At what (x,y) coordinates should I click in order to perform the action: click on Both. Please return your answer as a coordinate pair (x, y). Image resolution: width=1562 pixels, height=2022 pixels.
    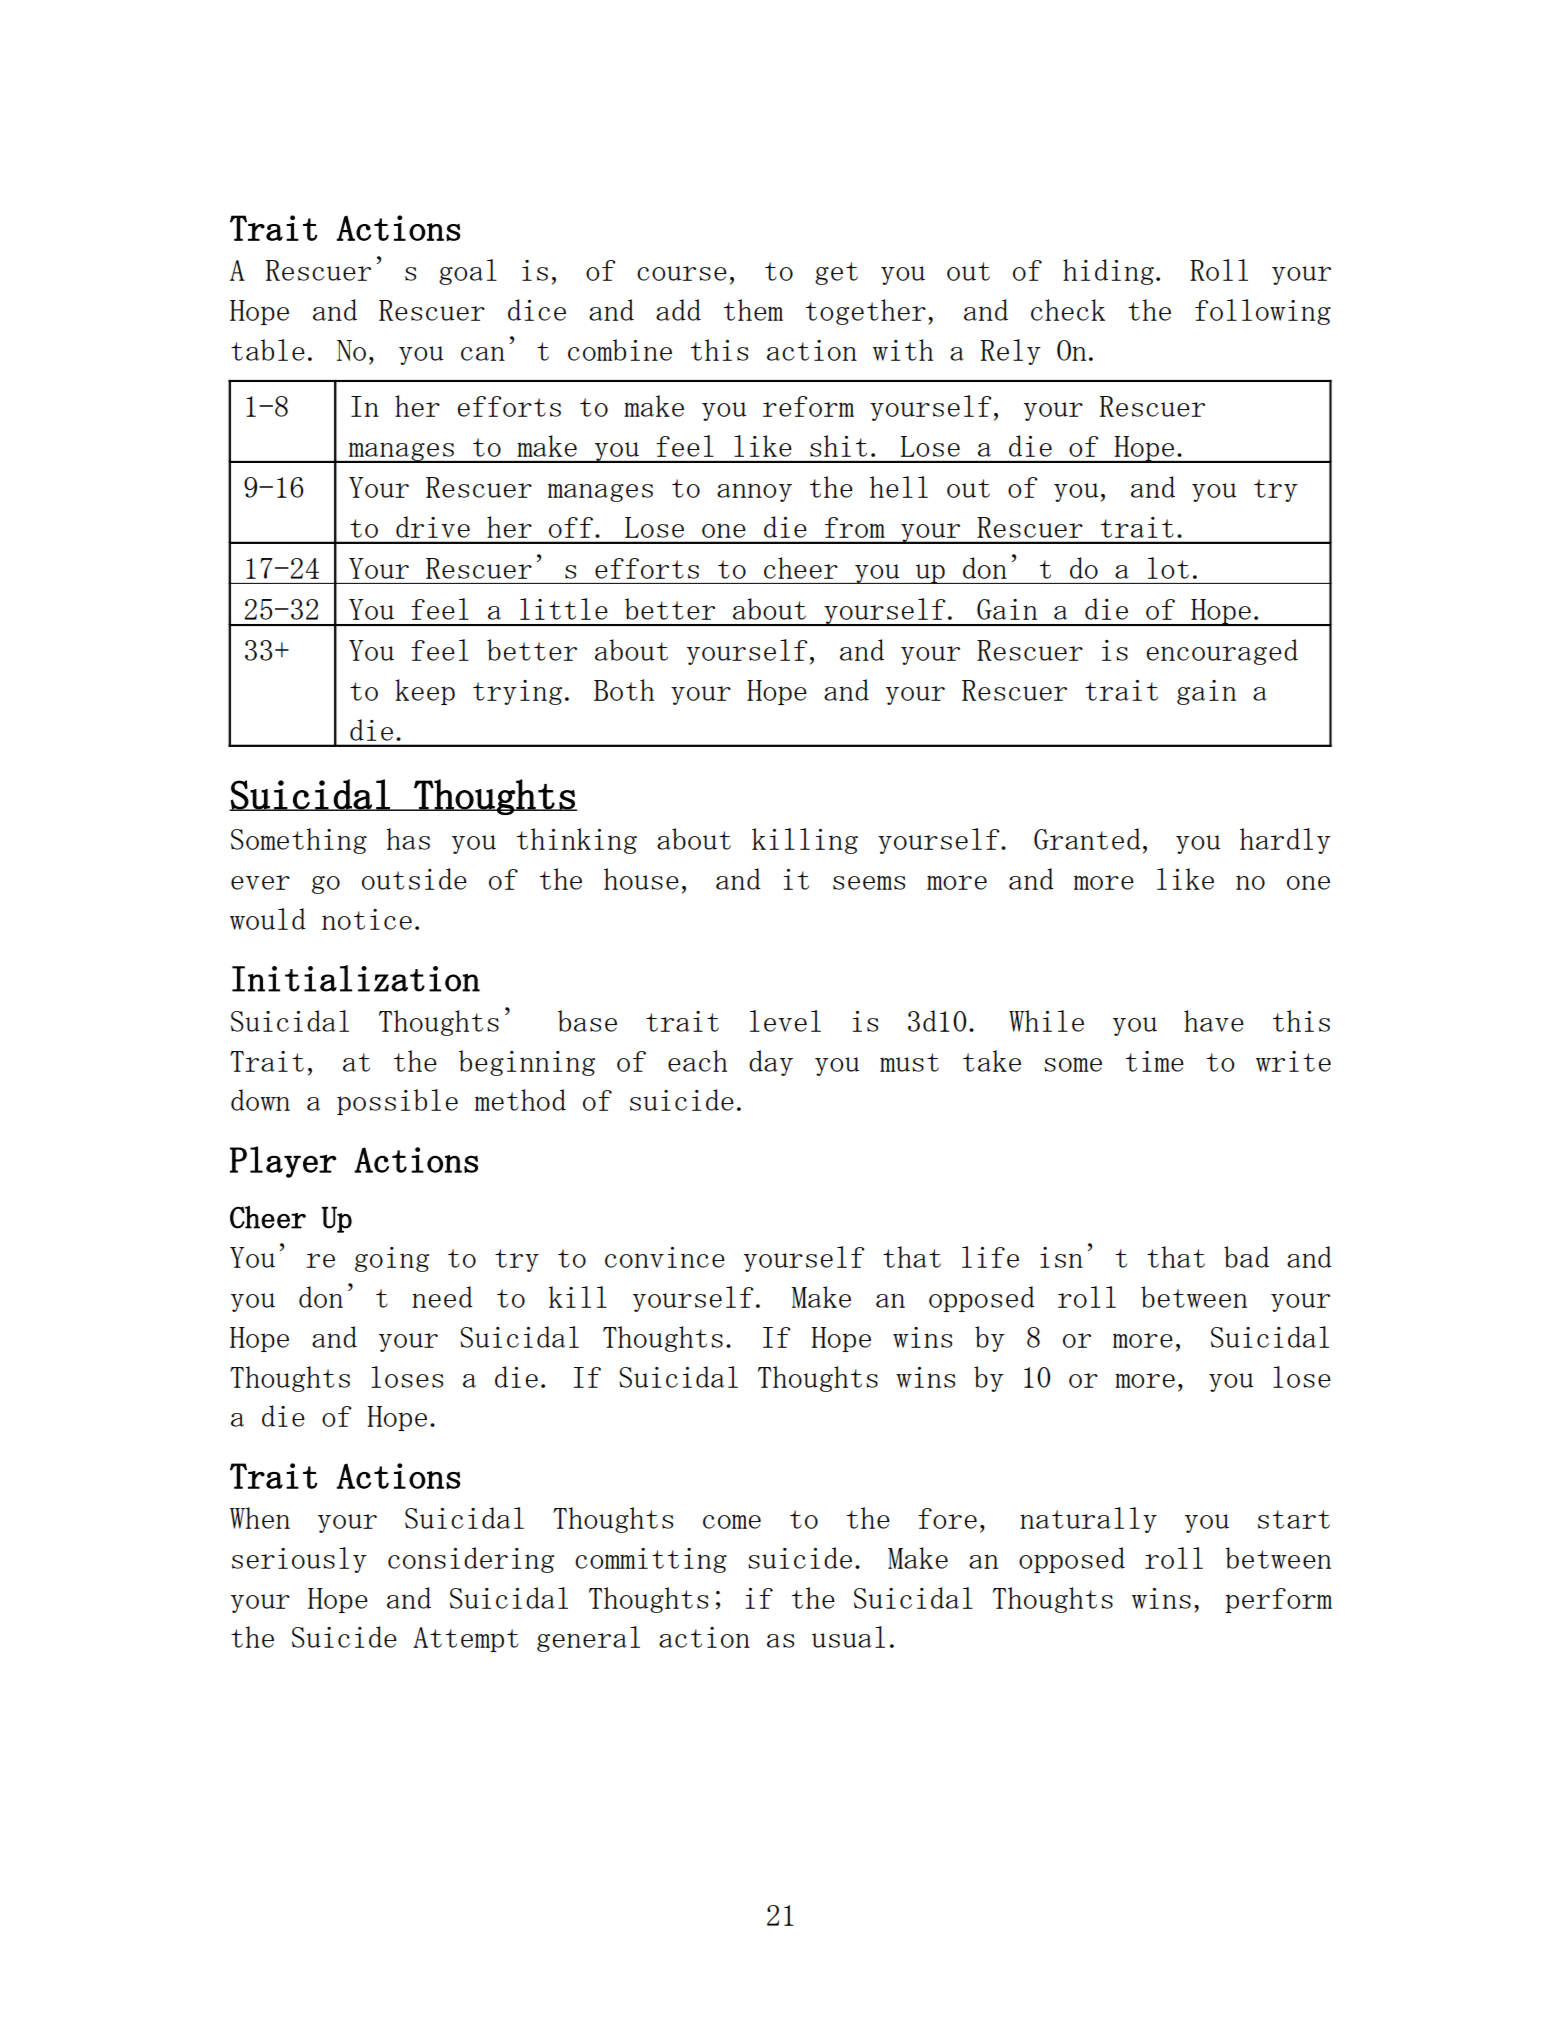
    Looking at the image, I should click on (624, 690).
